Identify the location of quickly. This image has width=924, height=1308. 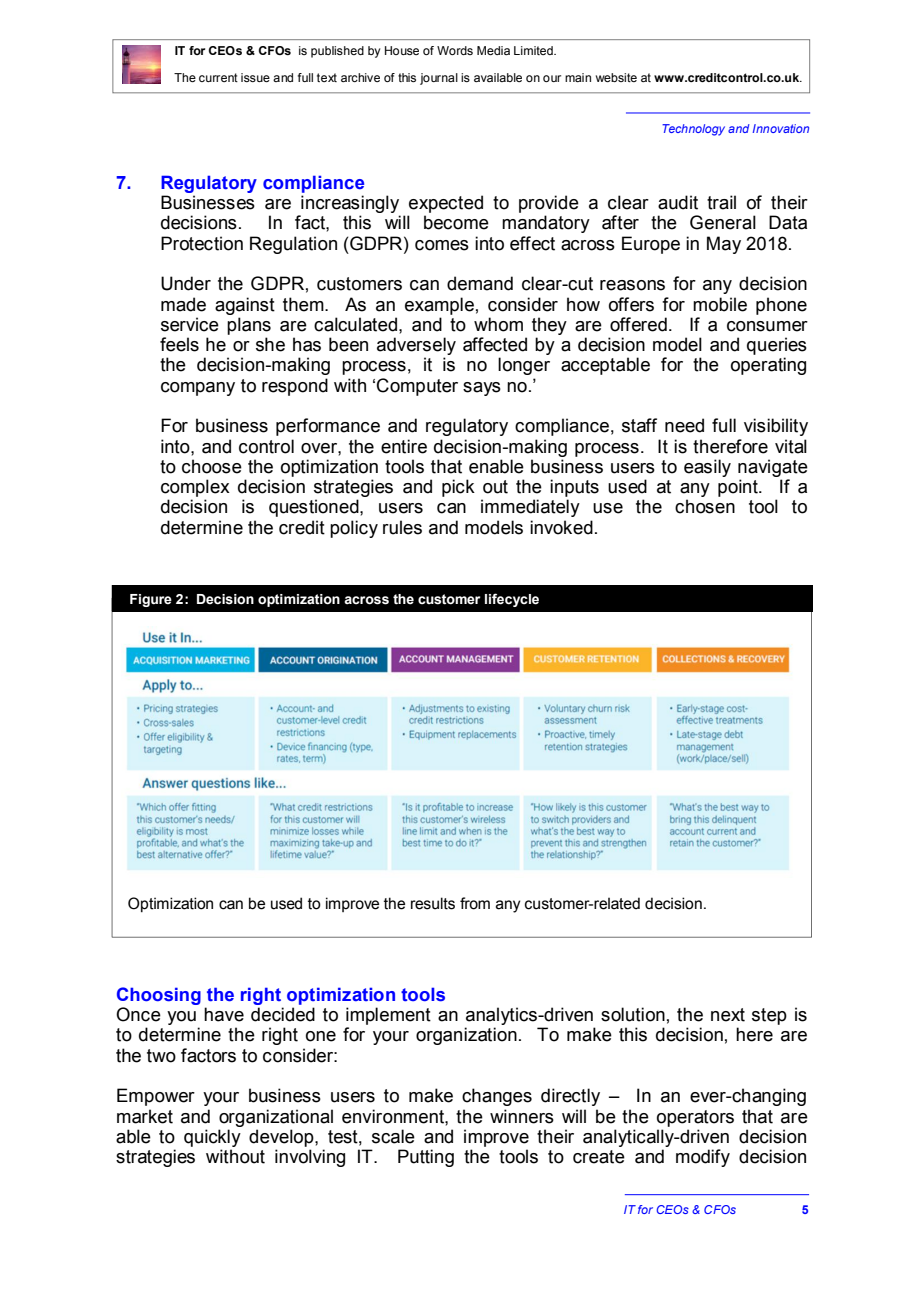
(212, 1138).
